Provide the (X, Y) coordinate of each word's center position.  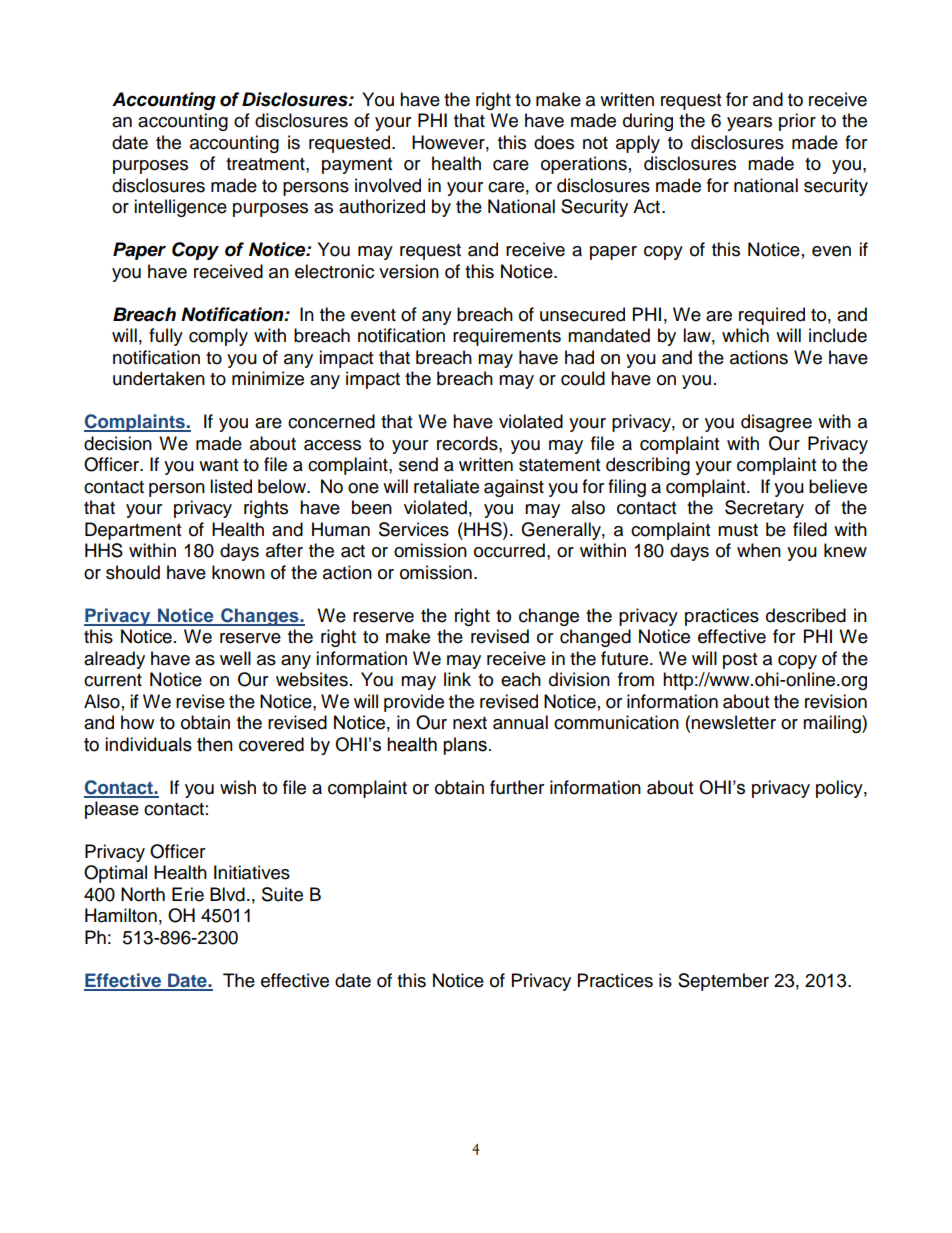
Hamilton (121, 915)
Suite (282, 894)
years (749, 124)
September (723, 982)
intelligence (180, 208)
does (554, 142)
